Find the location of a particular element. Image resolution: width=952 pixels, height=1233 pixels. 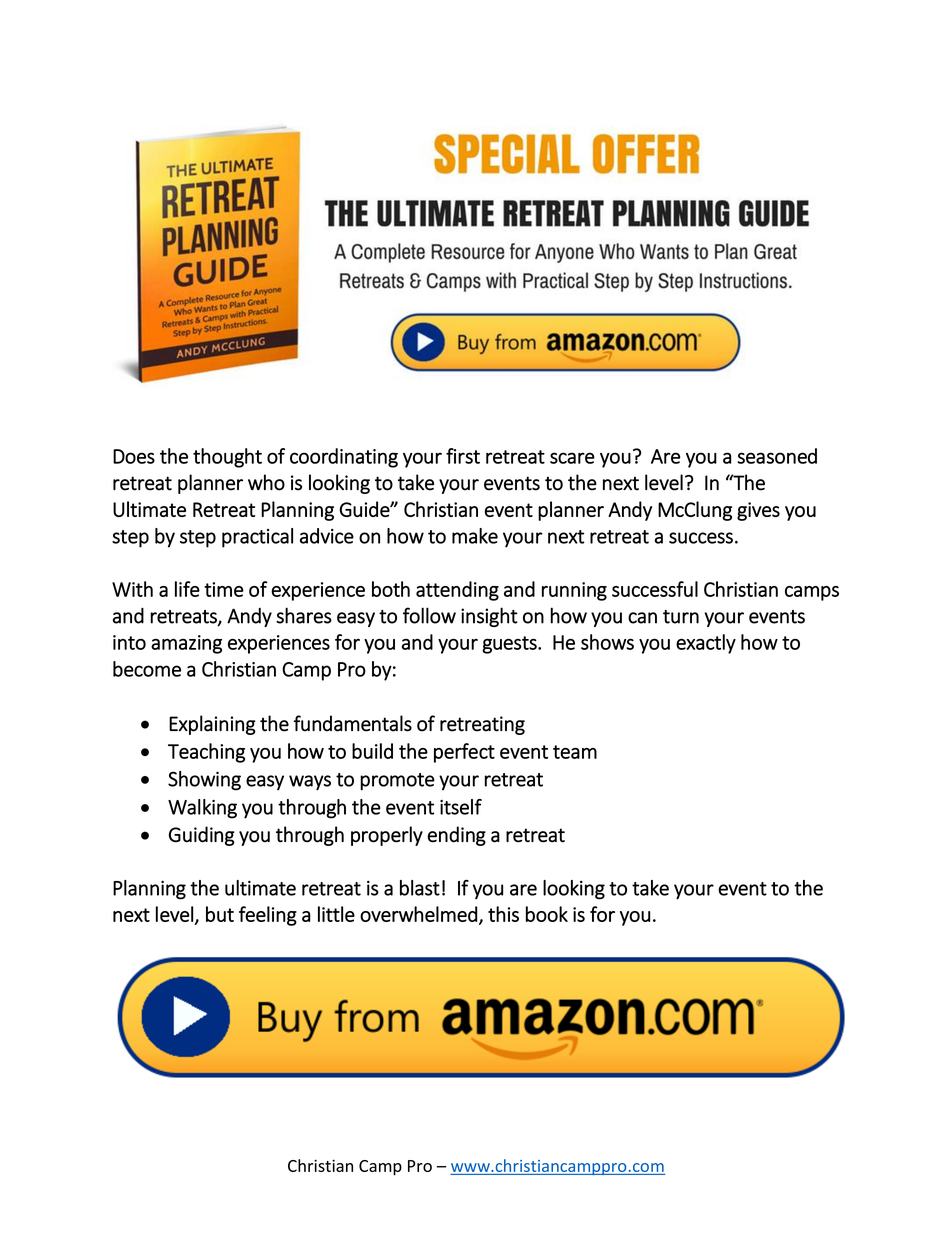

thought is located at coordinates (227, 458).
